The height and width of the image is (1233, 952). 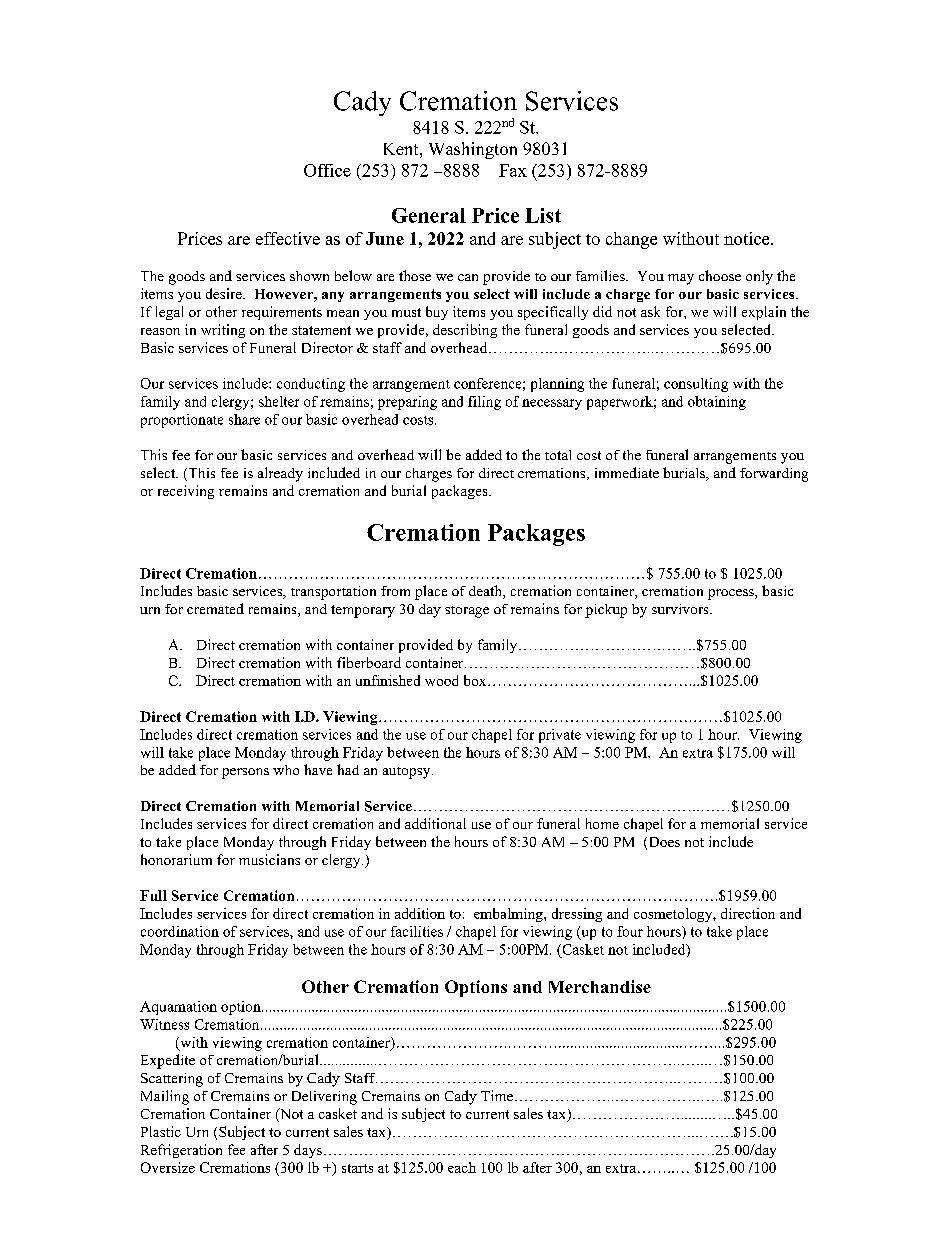 What do you see at coordinates (748, 238) in the image?
I see `notice` at bounding box center [748, 238].
